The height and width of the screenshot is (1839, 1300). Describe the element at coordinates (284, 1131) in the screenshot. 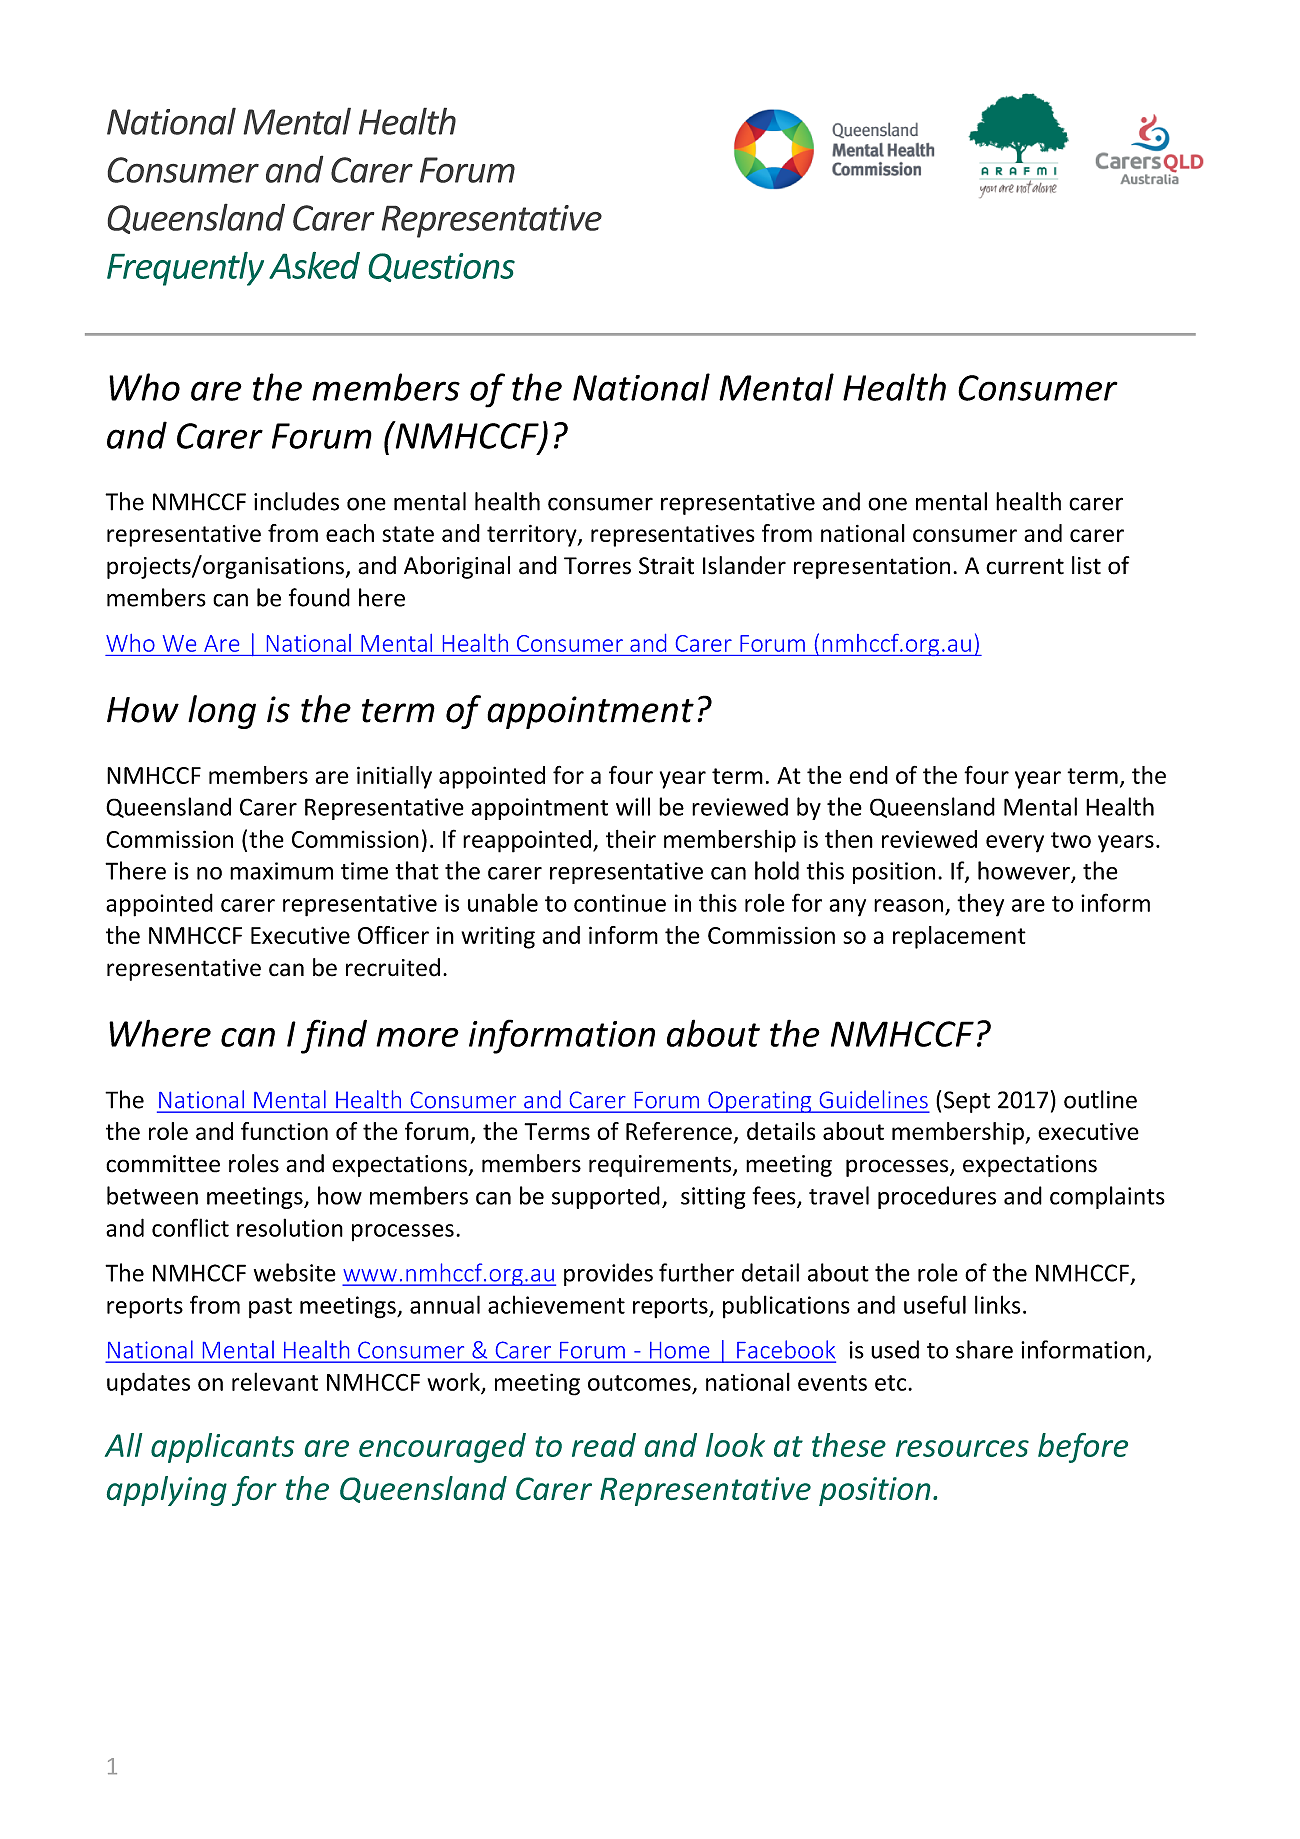

I see `function` at that location.
